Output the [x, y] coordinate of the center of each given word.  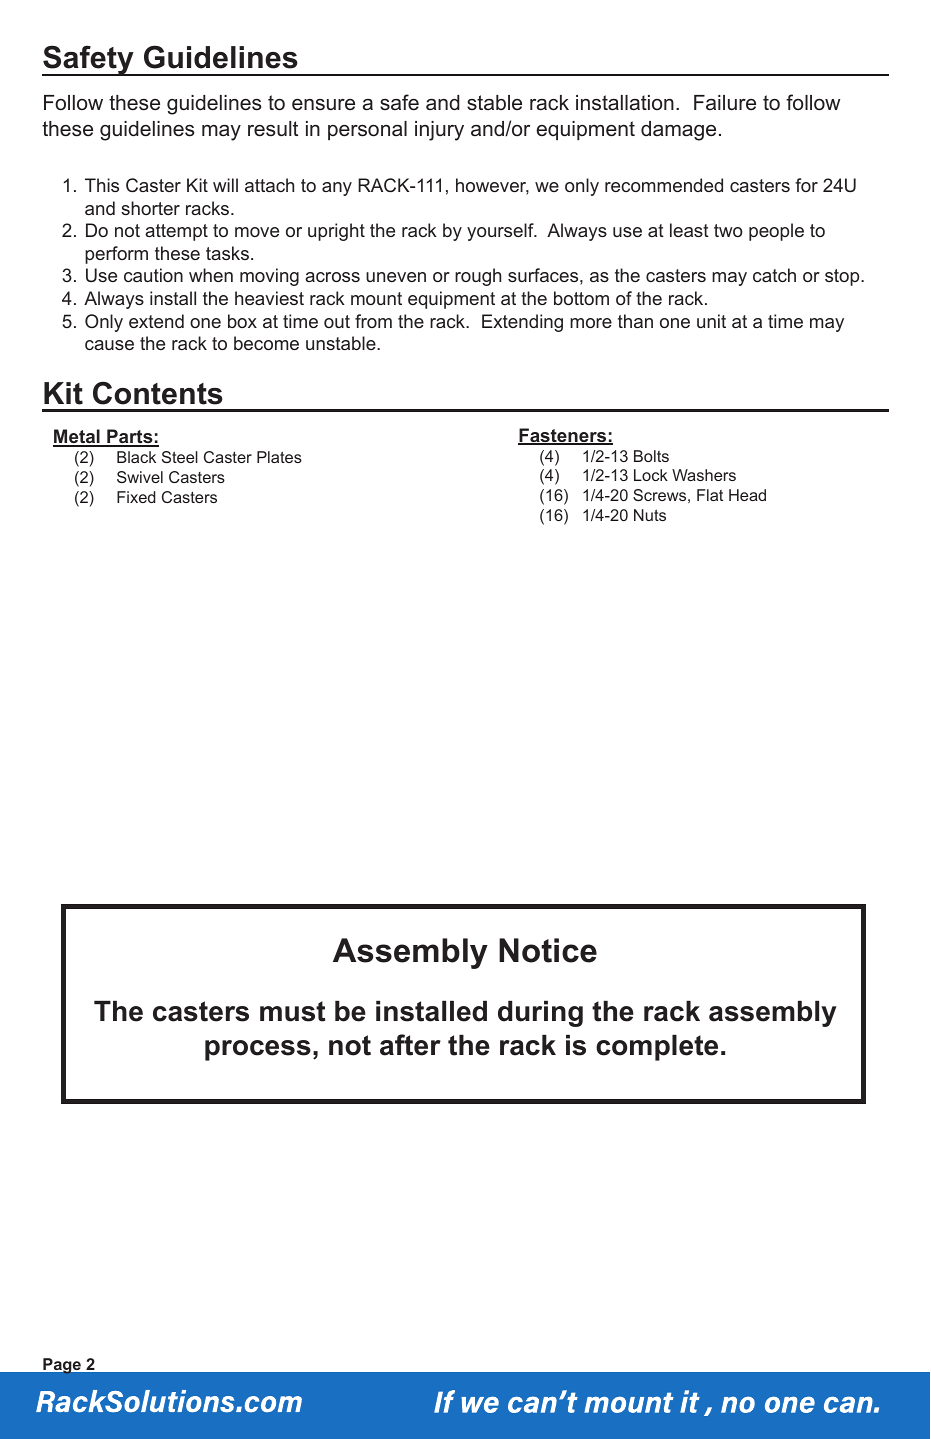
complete [657, 1048]
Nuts [650, 515]
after [410, 1045]
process [258, 1050]
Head [747, 495]
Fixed [136, 497]
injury [439, 131]
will [225, 185]
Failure [725, 103]
